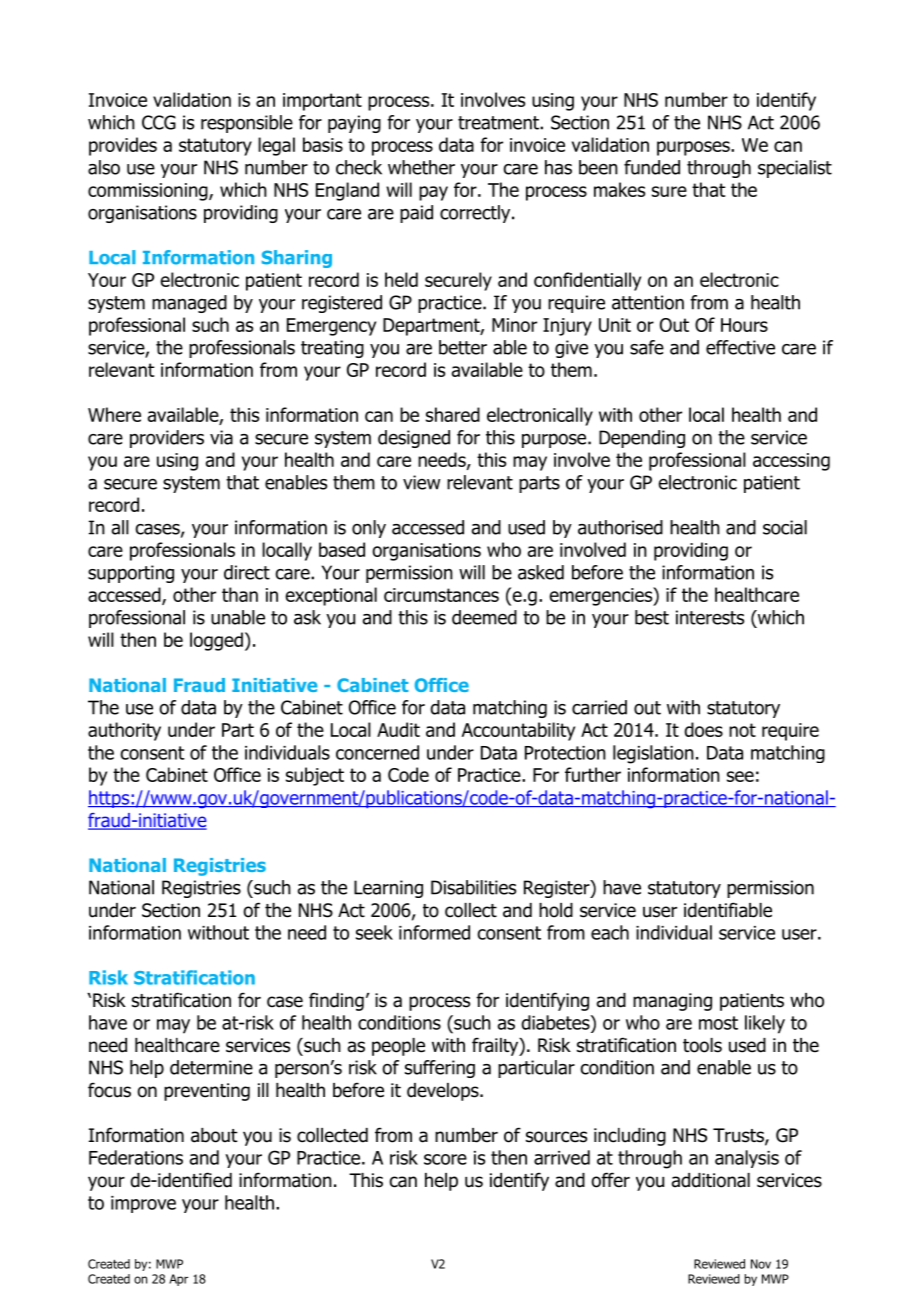  What do you see at coordinates (178, 1280) in the screenshot?
I see `Apr` at bounding box center [178, 1280].
